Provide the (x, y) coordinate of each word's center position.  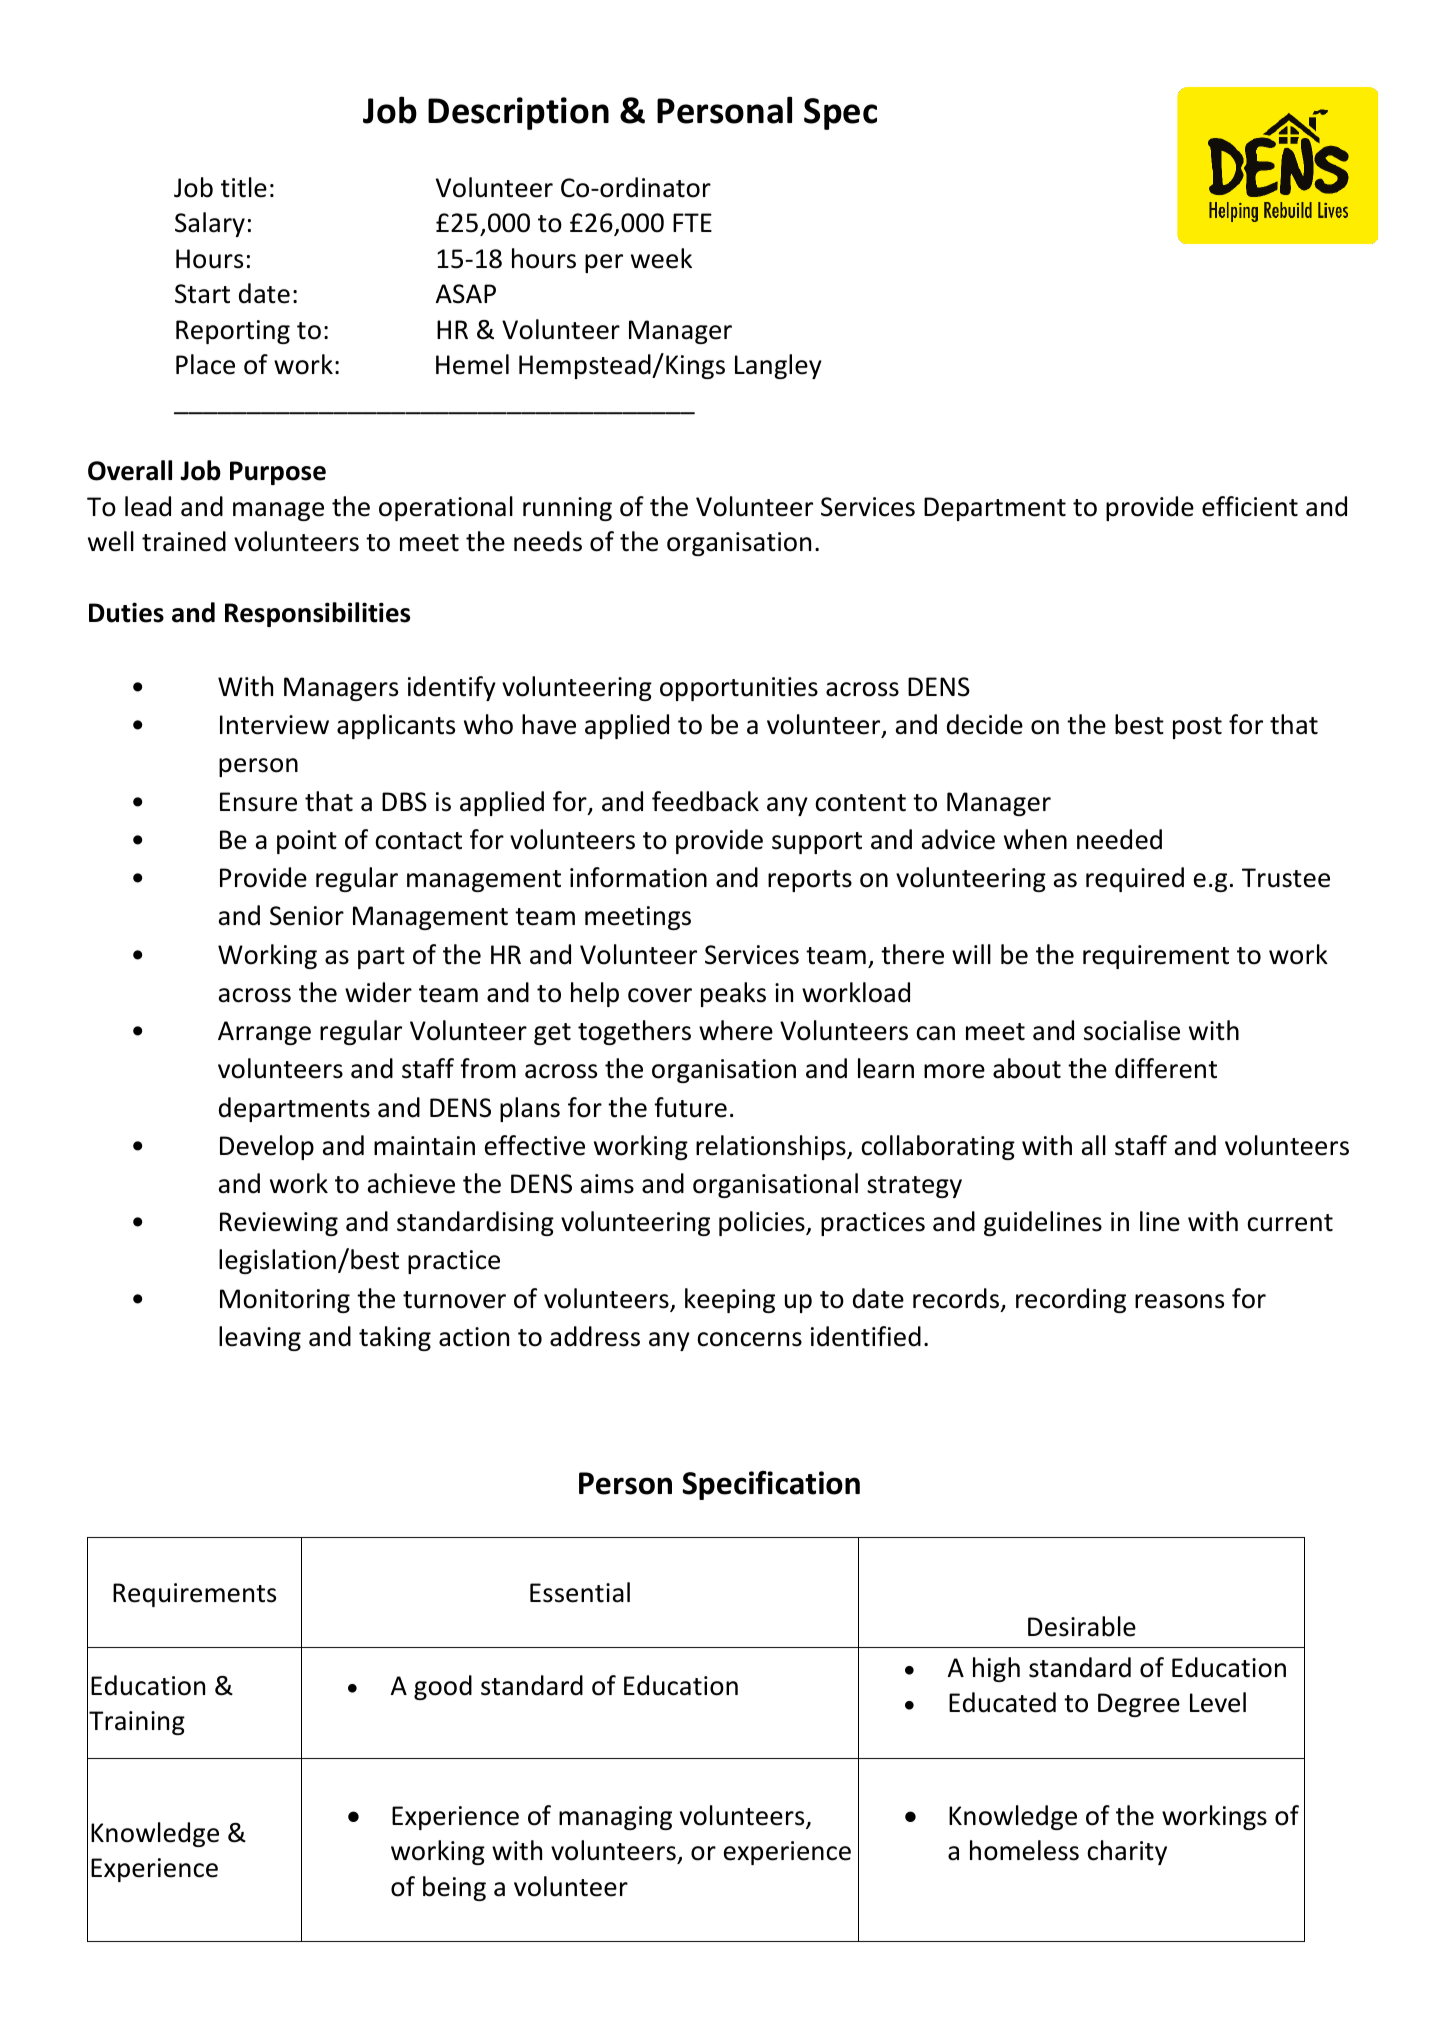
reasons (1179, 1301)
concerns (749, 1339)
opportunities (739, 689)
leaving (260, 1338)
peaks (733, 994)
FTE (692, 222)
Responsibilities (317, 614)
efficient (1250, 506)
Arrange (264, 1033)
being (454, 1888)
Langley (778, 366)
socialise (1132, 1030)
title (244, 187)
